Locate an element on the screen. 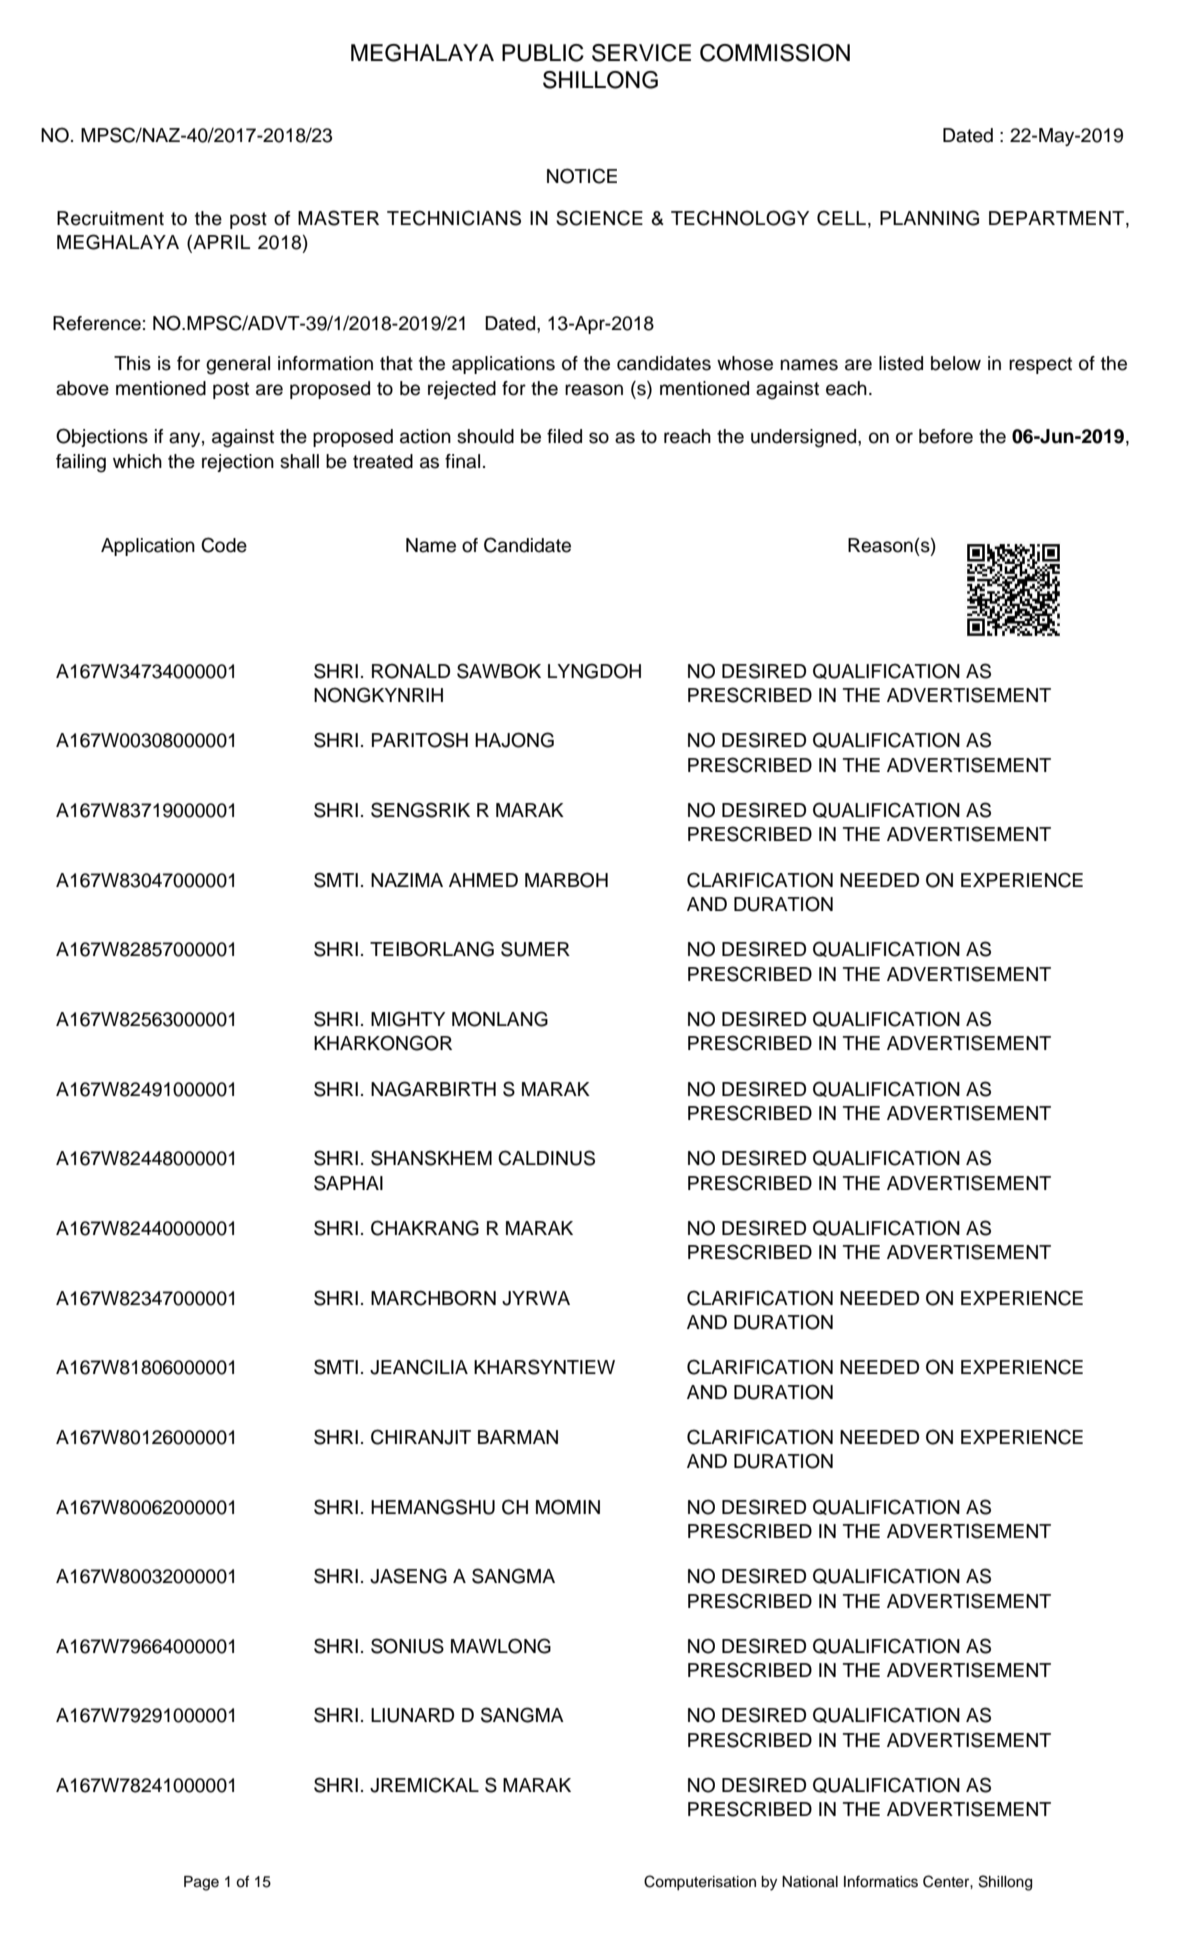 This screenshot has height=1950, width=1184. Code is located at coordinates (224, 545).
